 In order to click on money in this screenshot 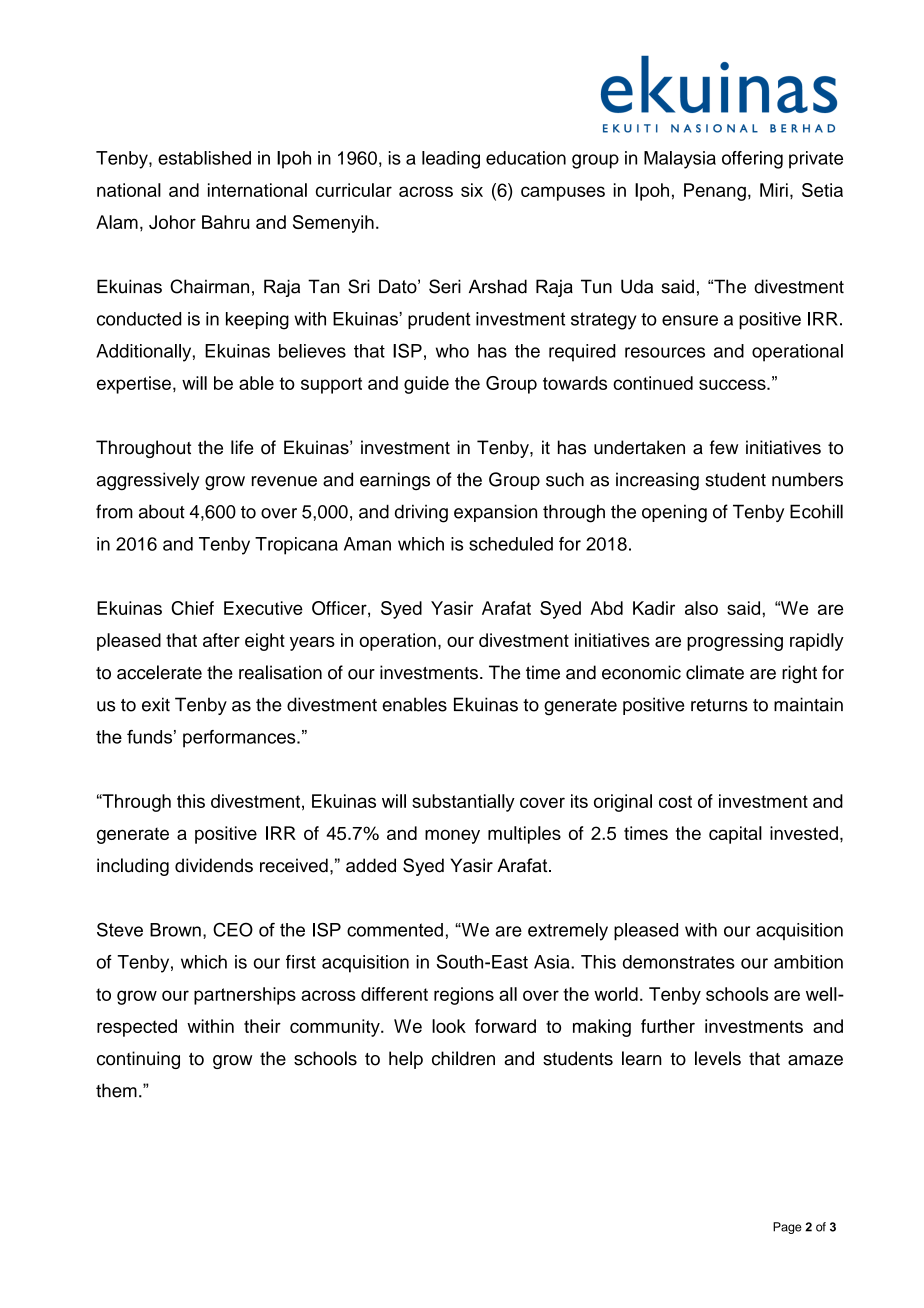, I will do `click(452, 836)`.
